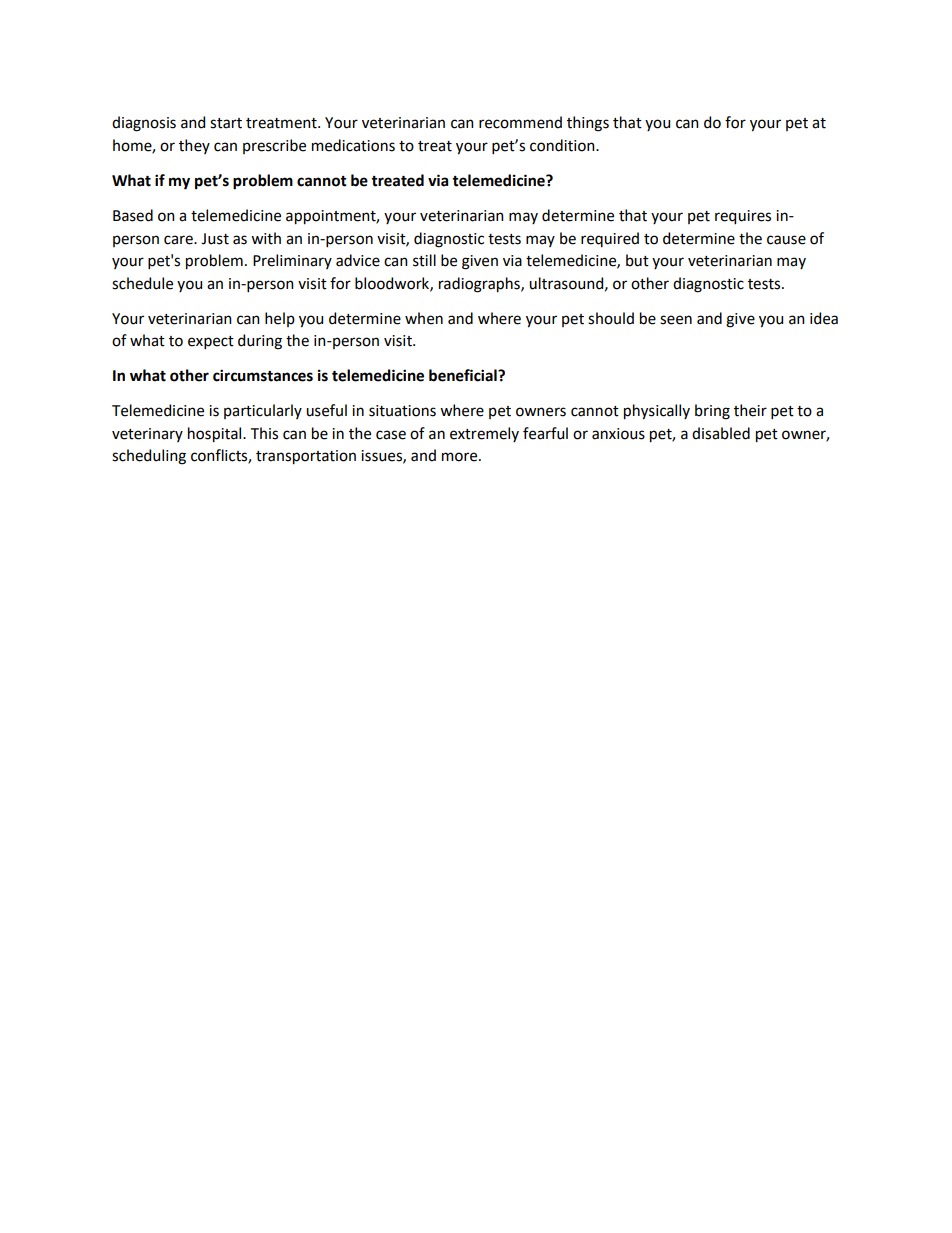  What do you see at coordinates (226, 123) in the page?
I see `start` at bounding box center [226, 123].
